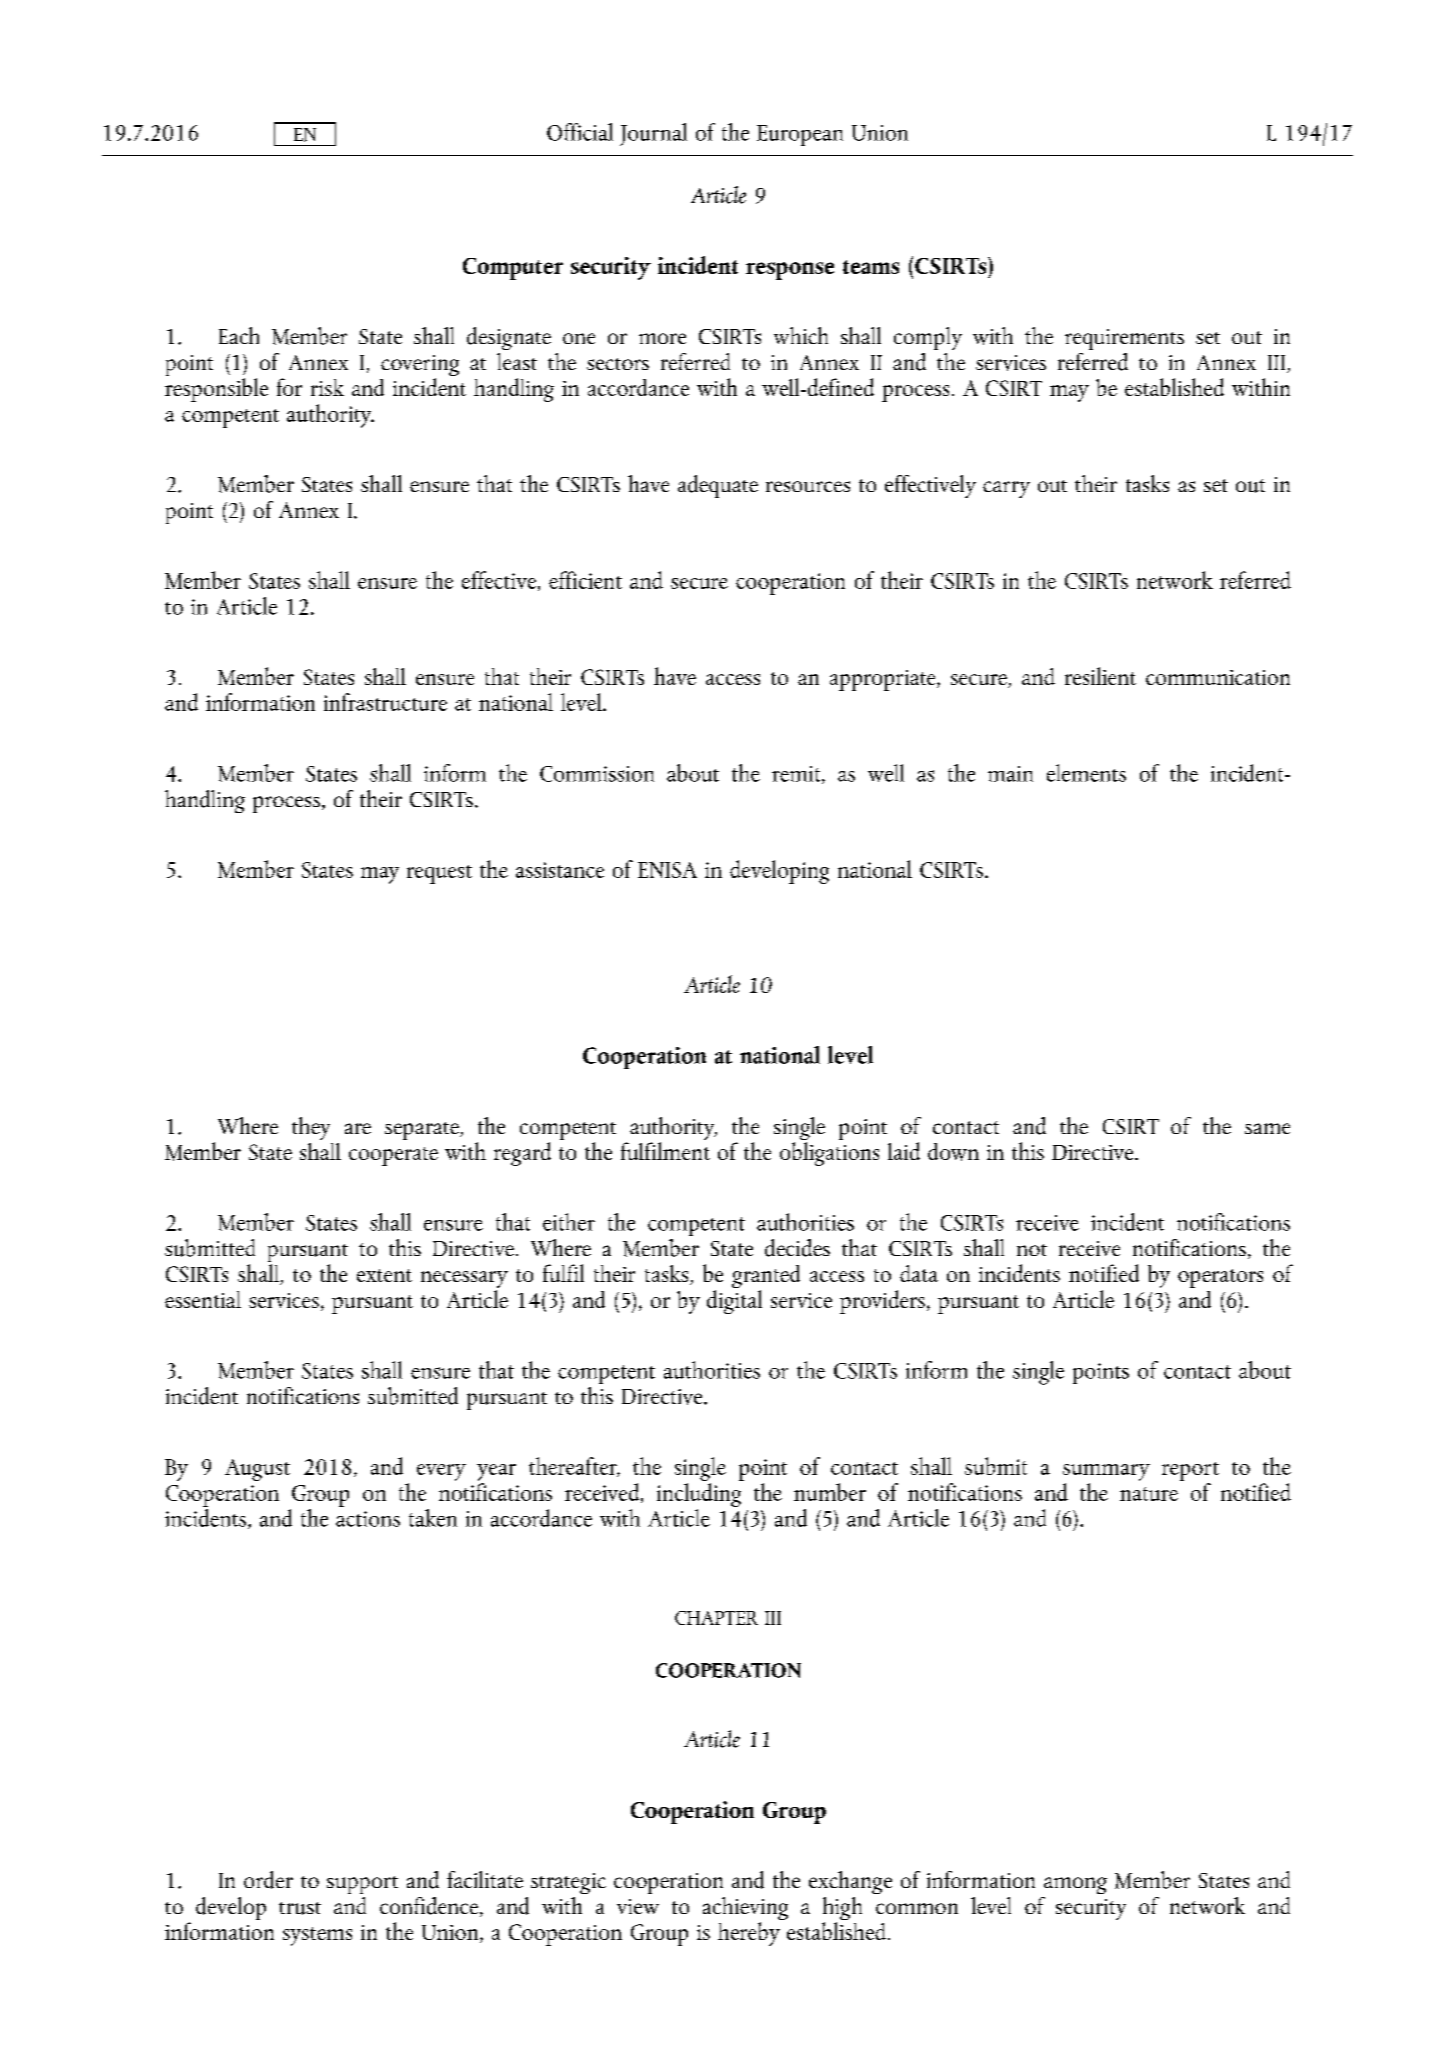 The width and height of the image is (1456, 2059). I want to click on requirements, so click(1124, 339).
